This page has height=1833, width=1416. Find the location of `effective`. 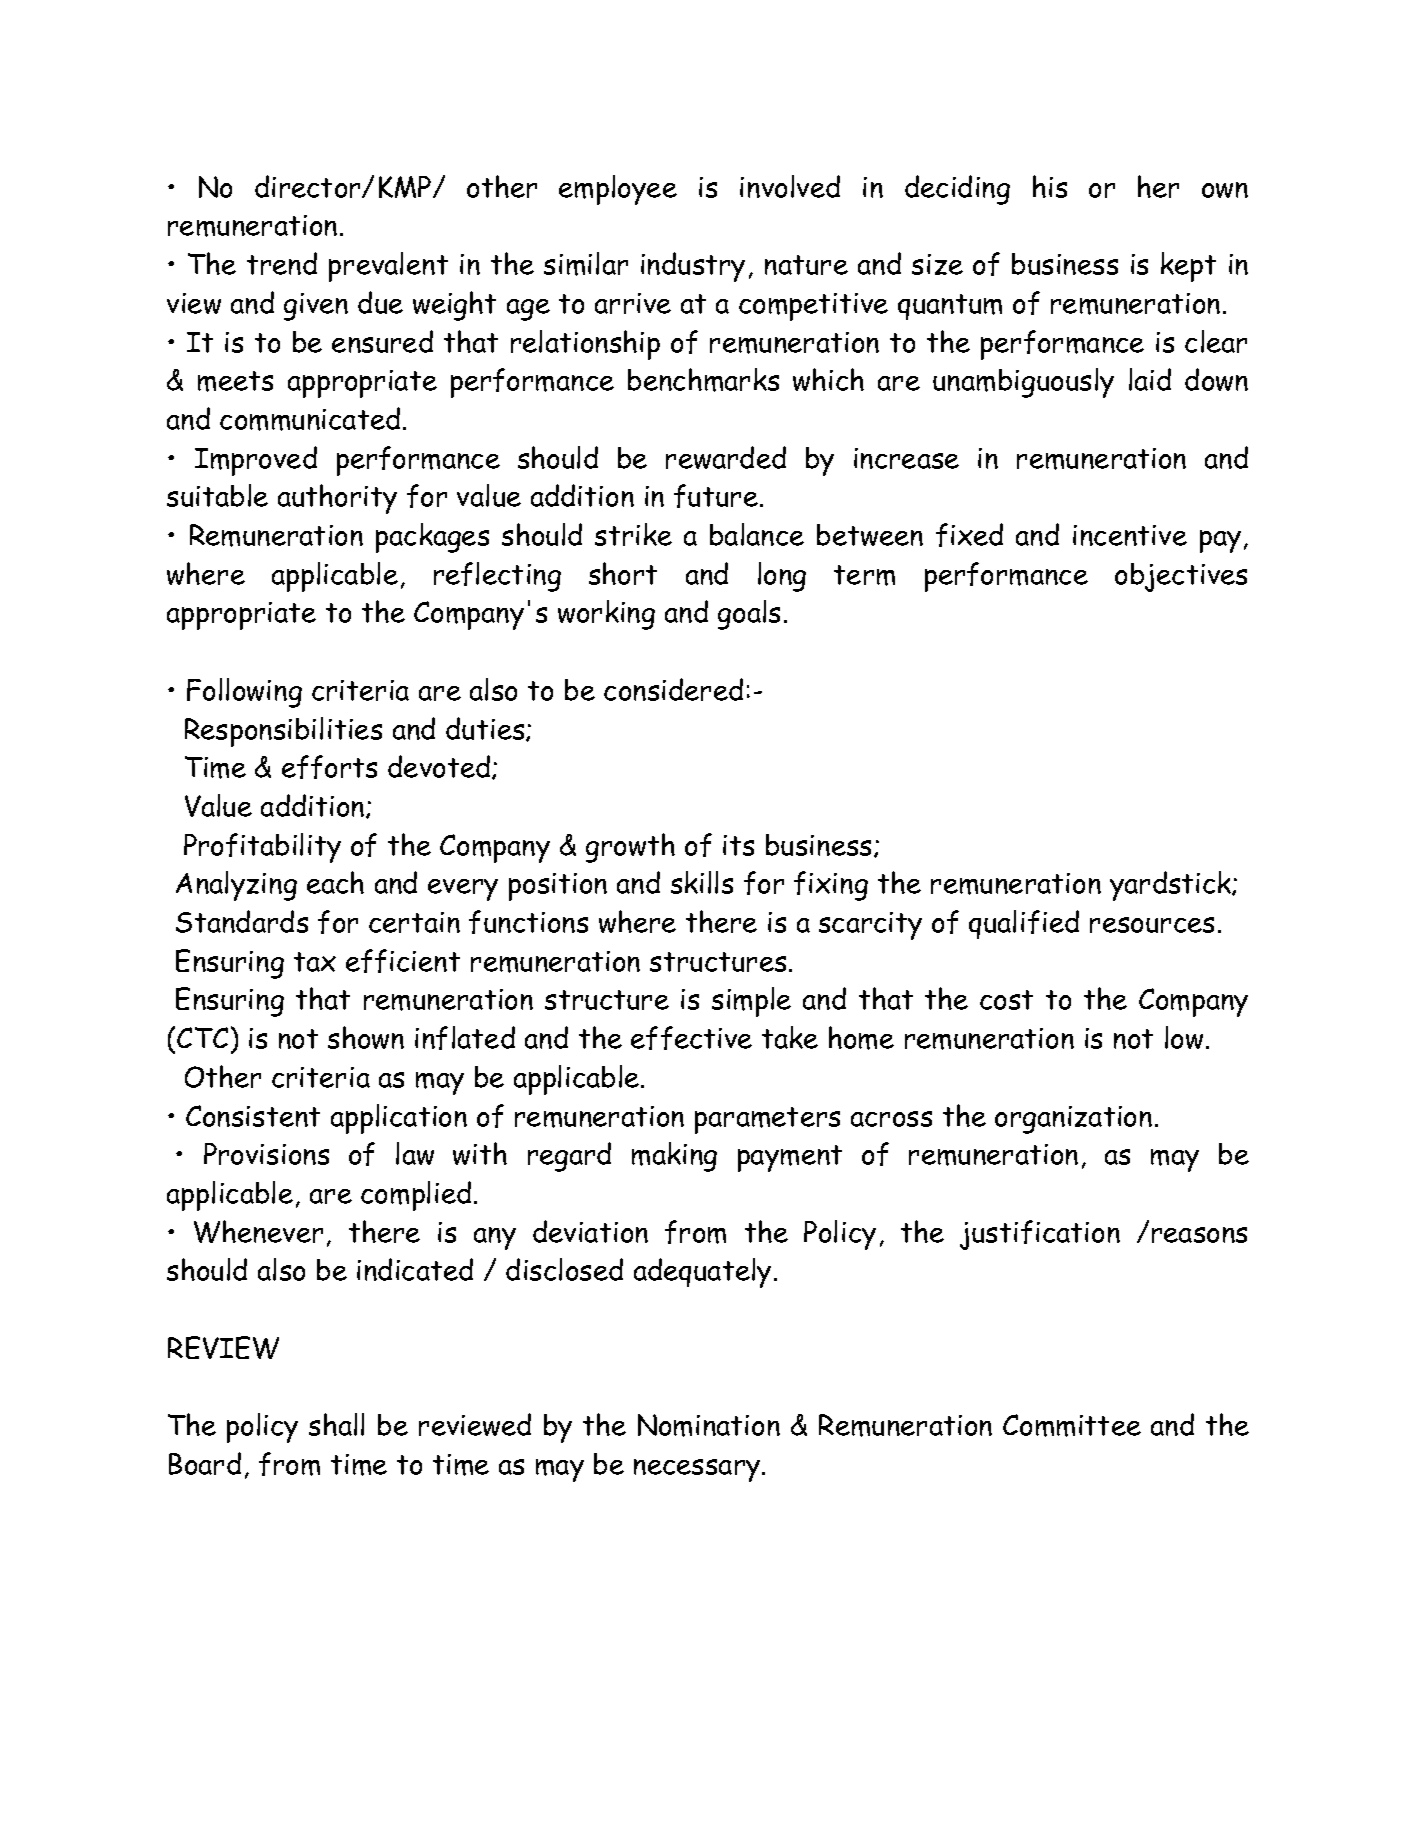

effective is located at coordinates (691, 1038).
